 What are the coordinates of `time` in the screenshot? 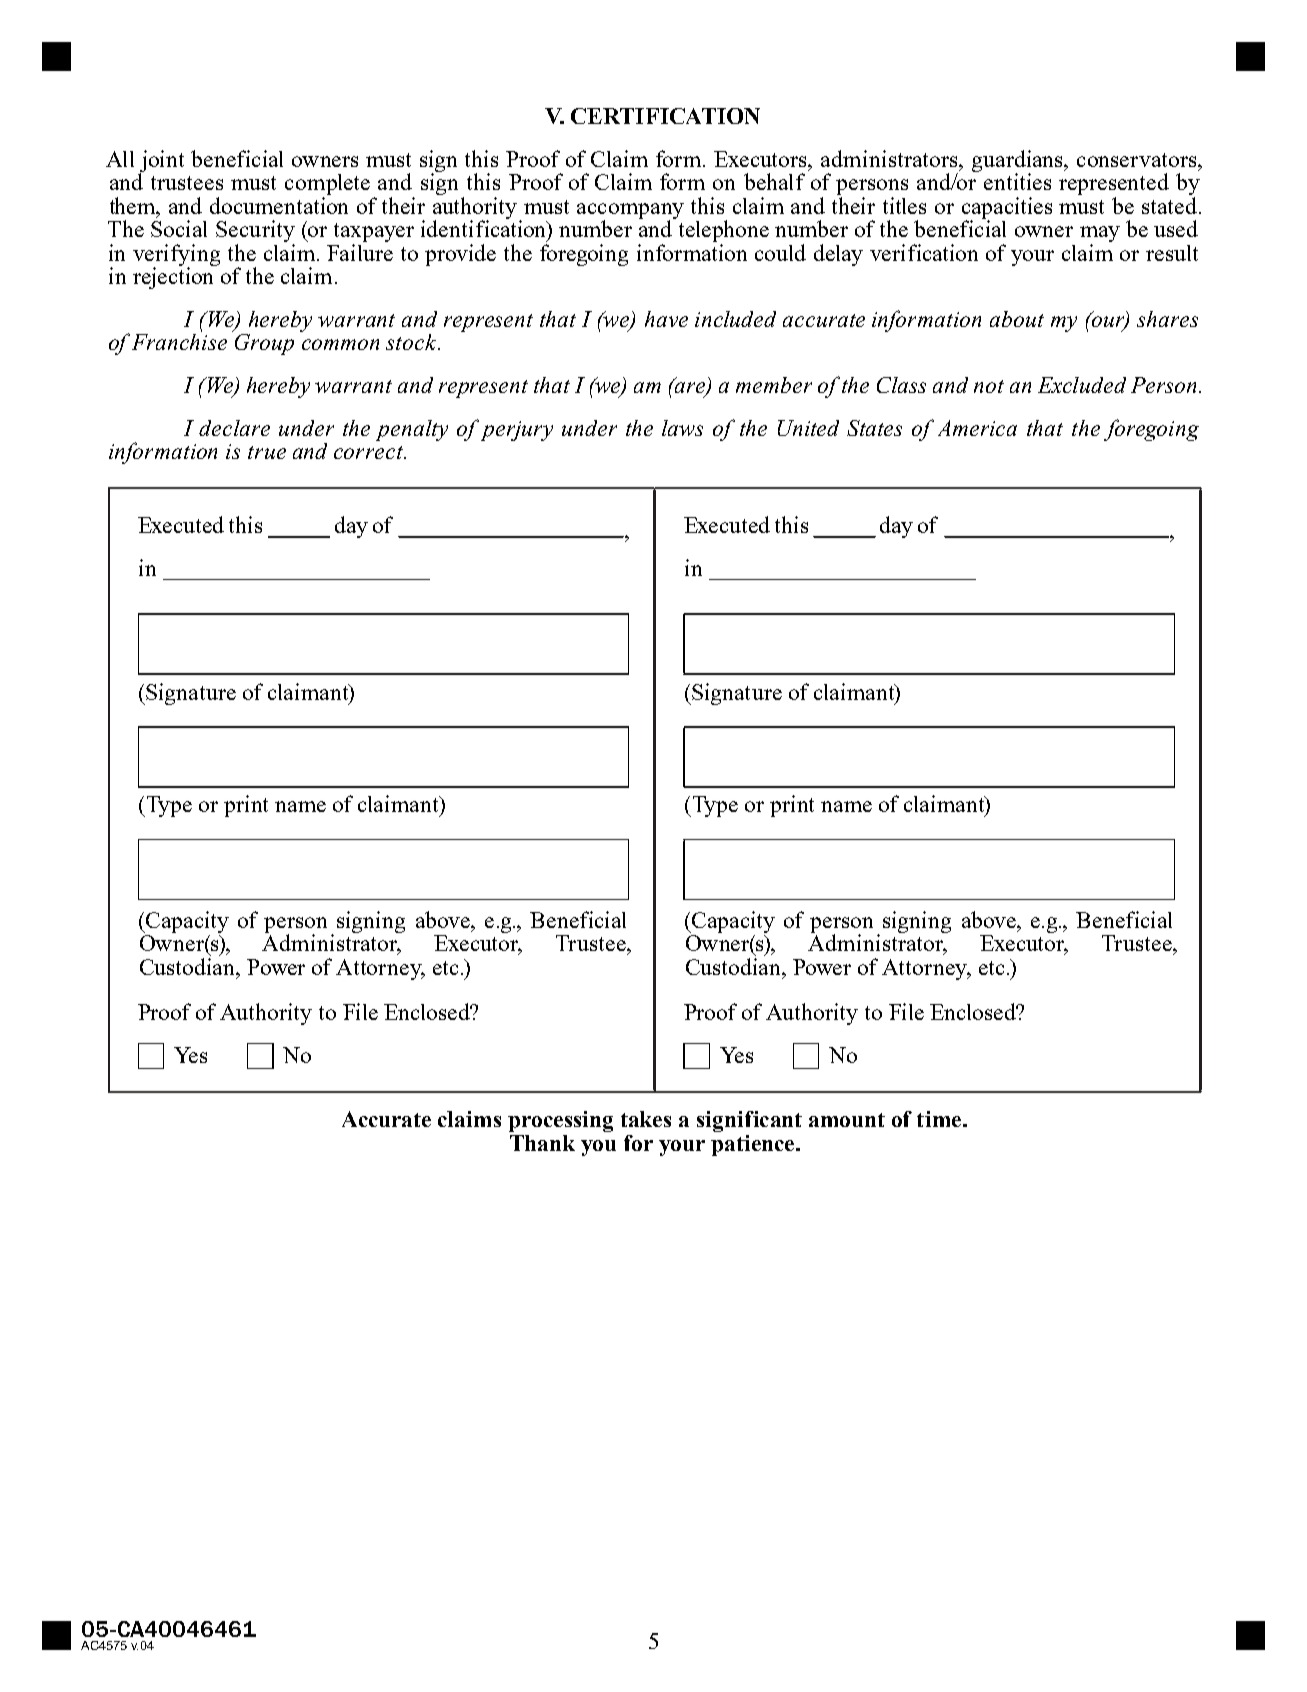 It's located at (939, 1119).
